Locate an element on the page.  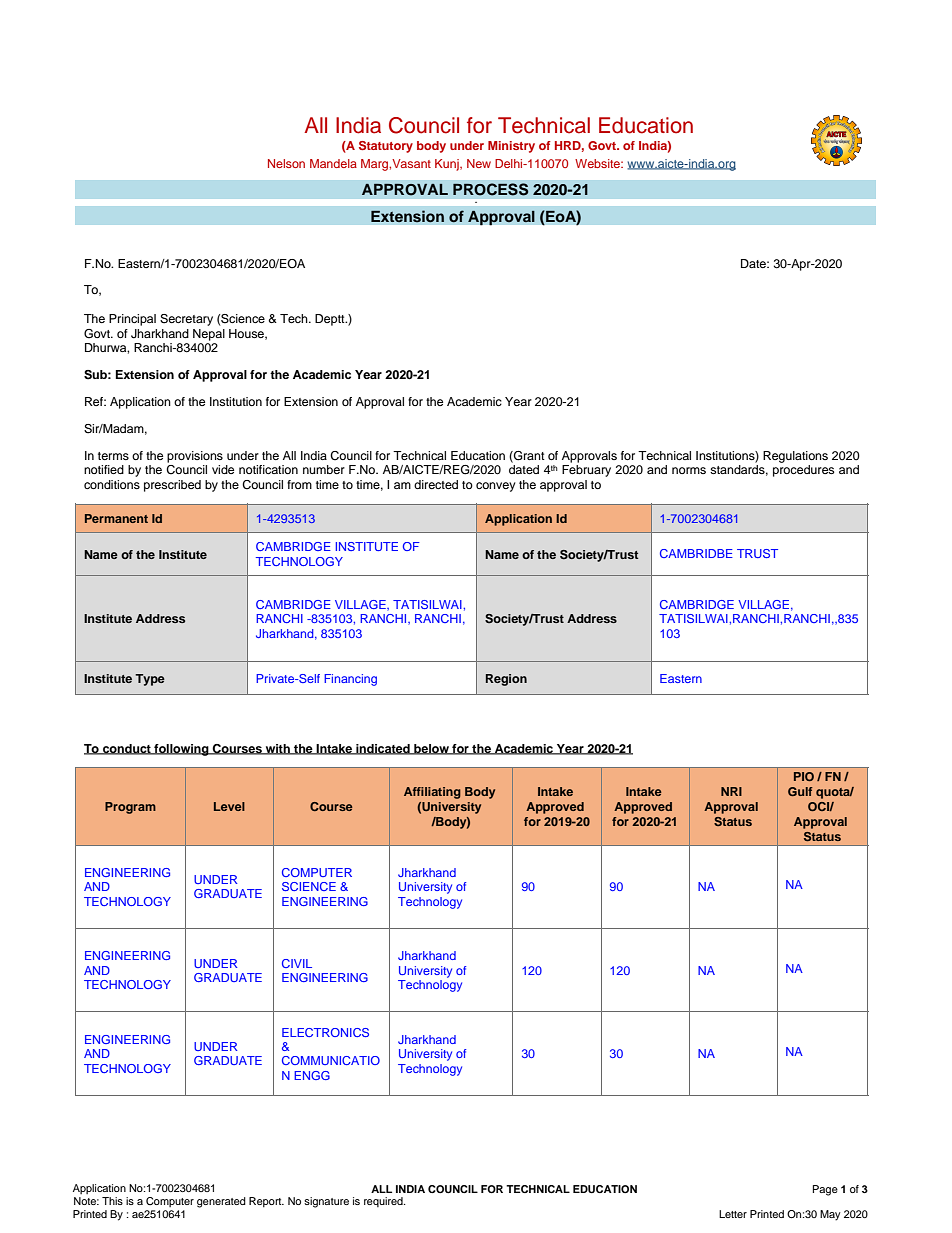
Type is located at coordinates (150, 680).
